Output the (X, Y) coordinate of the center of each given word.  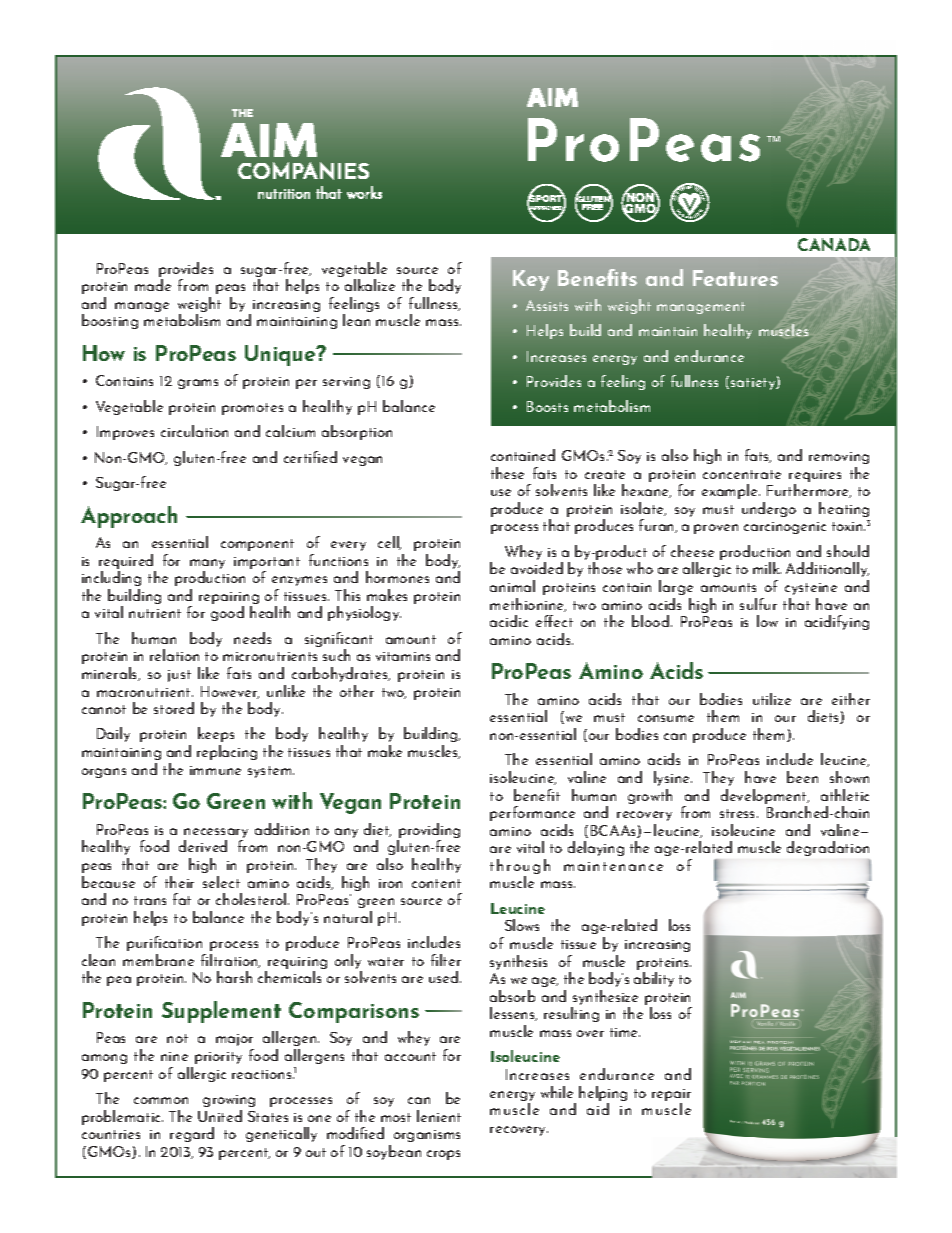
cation (182, 943)
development (765, 798)
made (153, 285)
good (227, 613)
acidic (509, 621)
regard (192, 1134)
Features (735, 278)
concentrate (742, 474)
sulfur (758, 604)
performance (532, 813)
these (507, 473)
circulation (194, 431)
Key (531, 280)
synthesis (518, 962)
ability (654, 979)
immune (215, 770)
